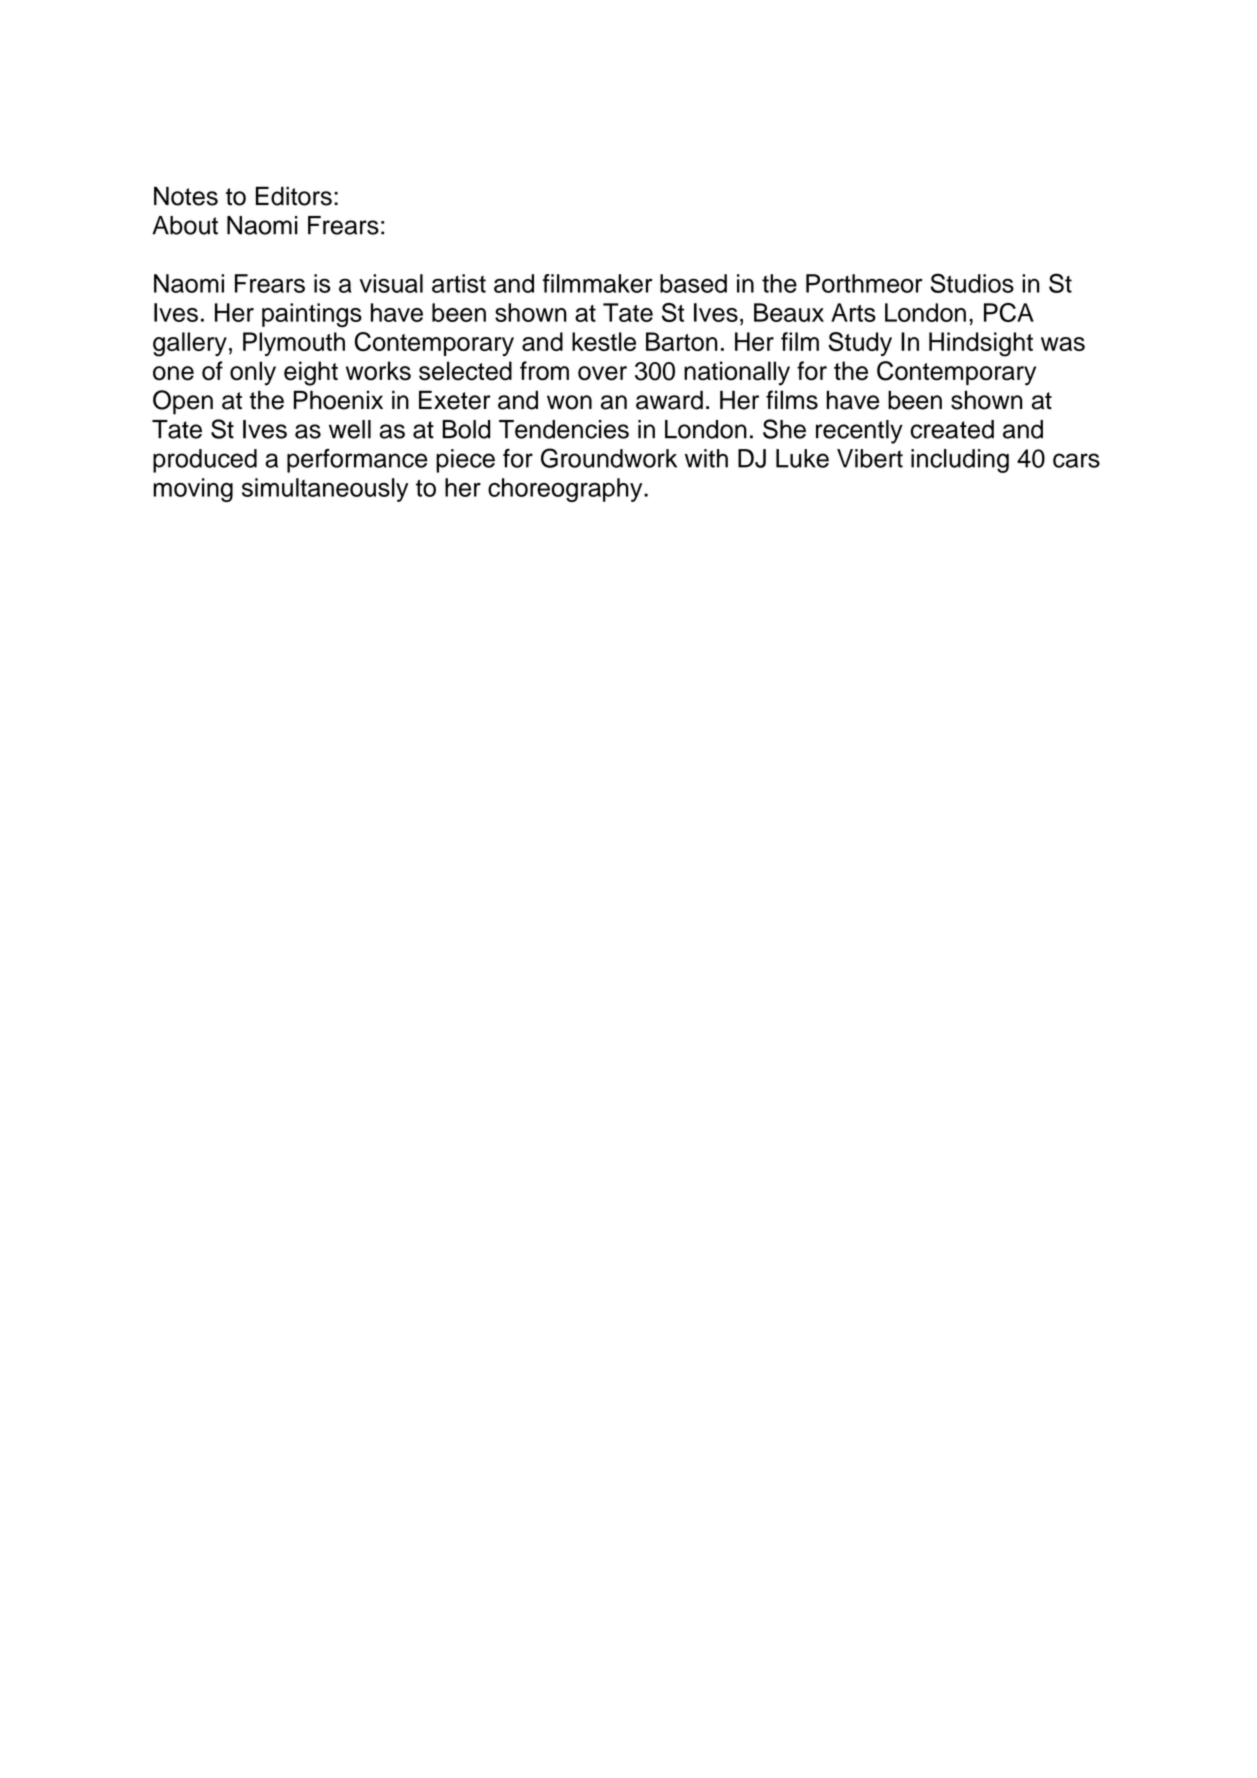  What do you see at coordinates (338, 400) in the document?
I see `Phoenix` at bounding box center [338, 400].
